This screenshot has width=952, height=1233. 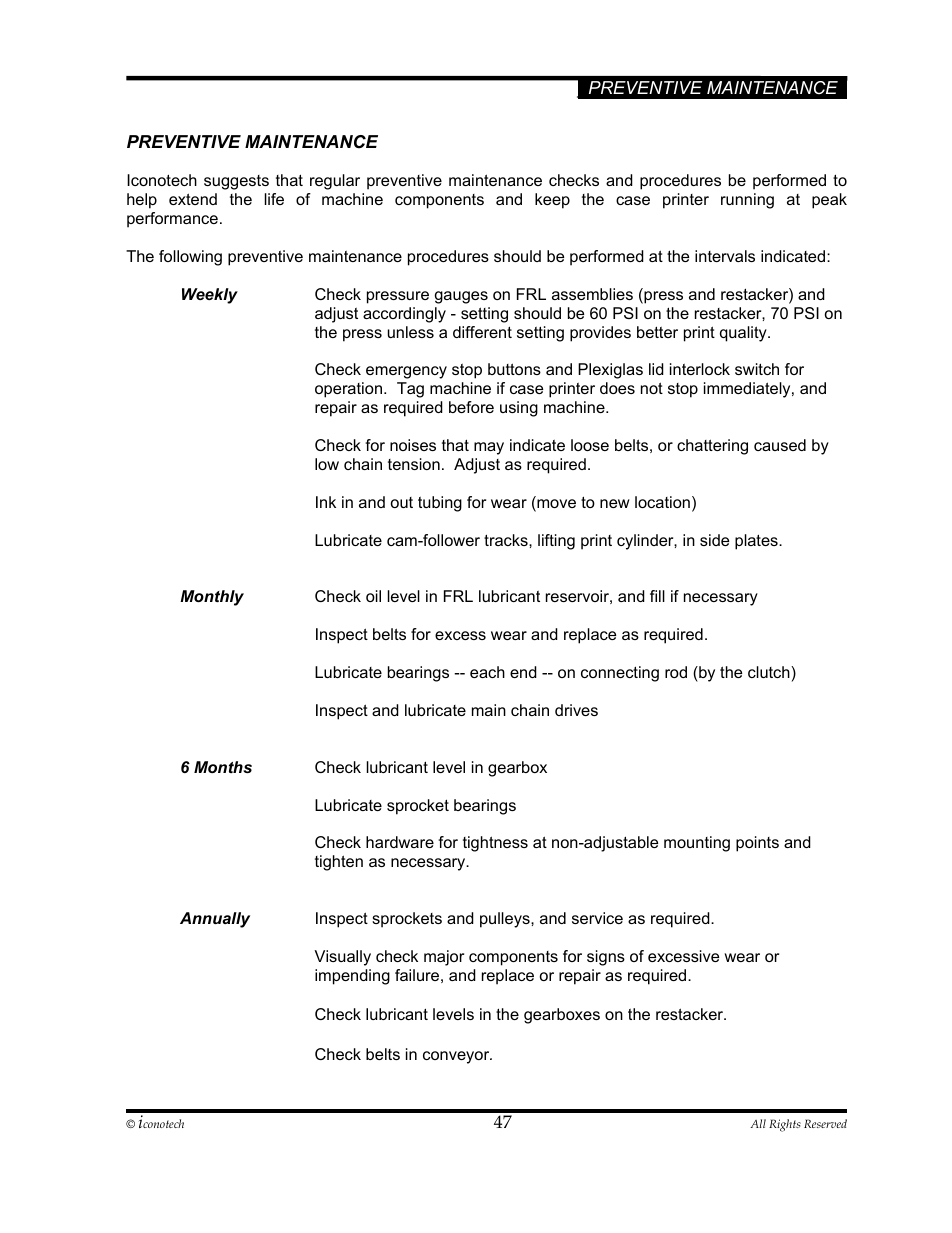 What do you see at coordinates (552, 201) in the screenshot?
I see `keep` at bounding box center [552, 201].
